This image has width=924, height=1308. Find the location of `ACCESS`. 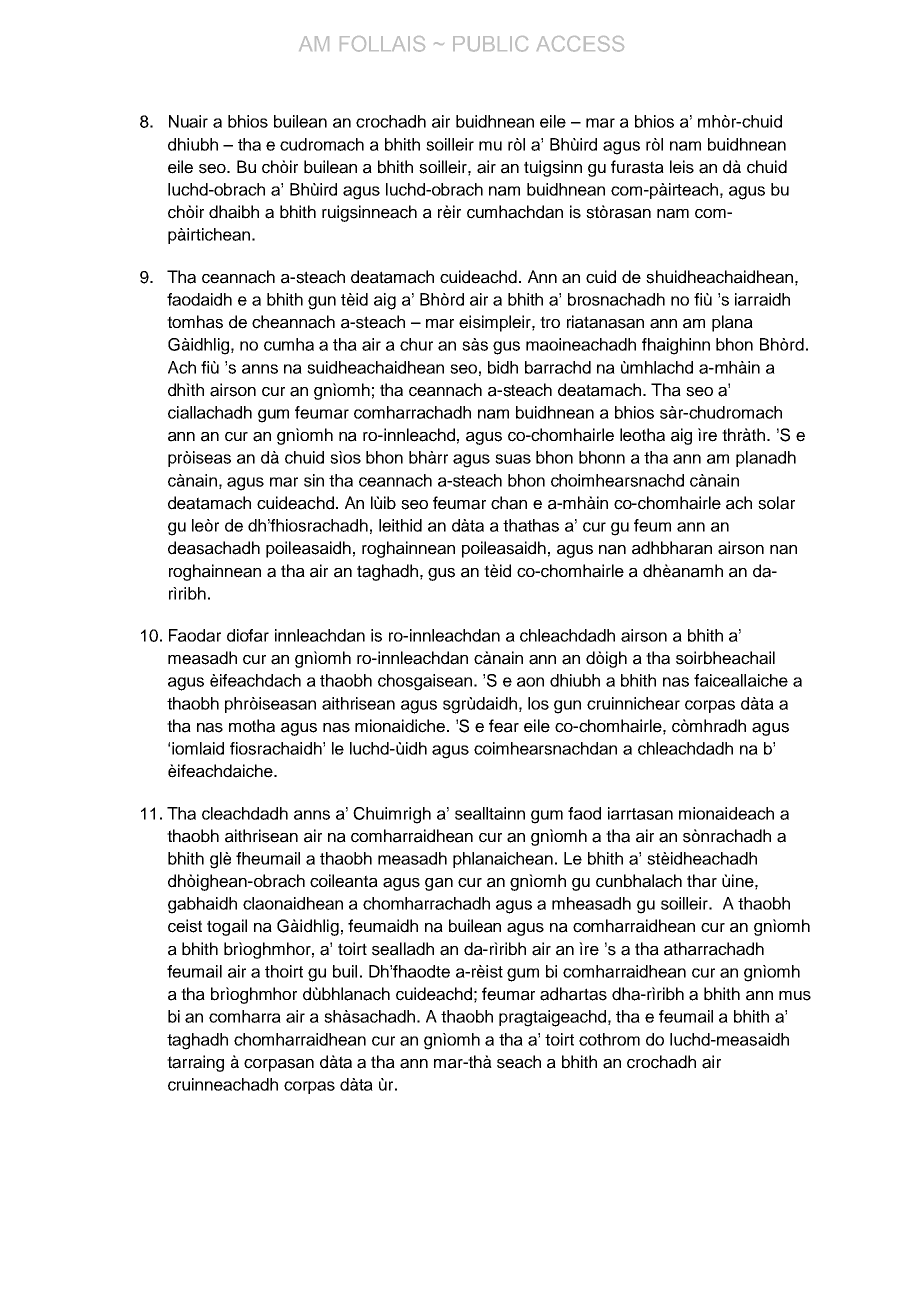

ACCESS is located at coordinates (580, 44).
